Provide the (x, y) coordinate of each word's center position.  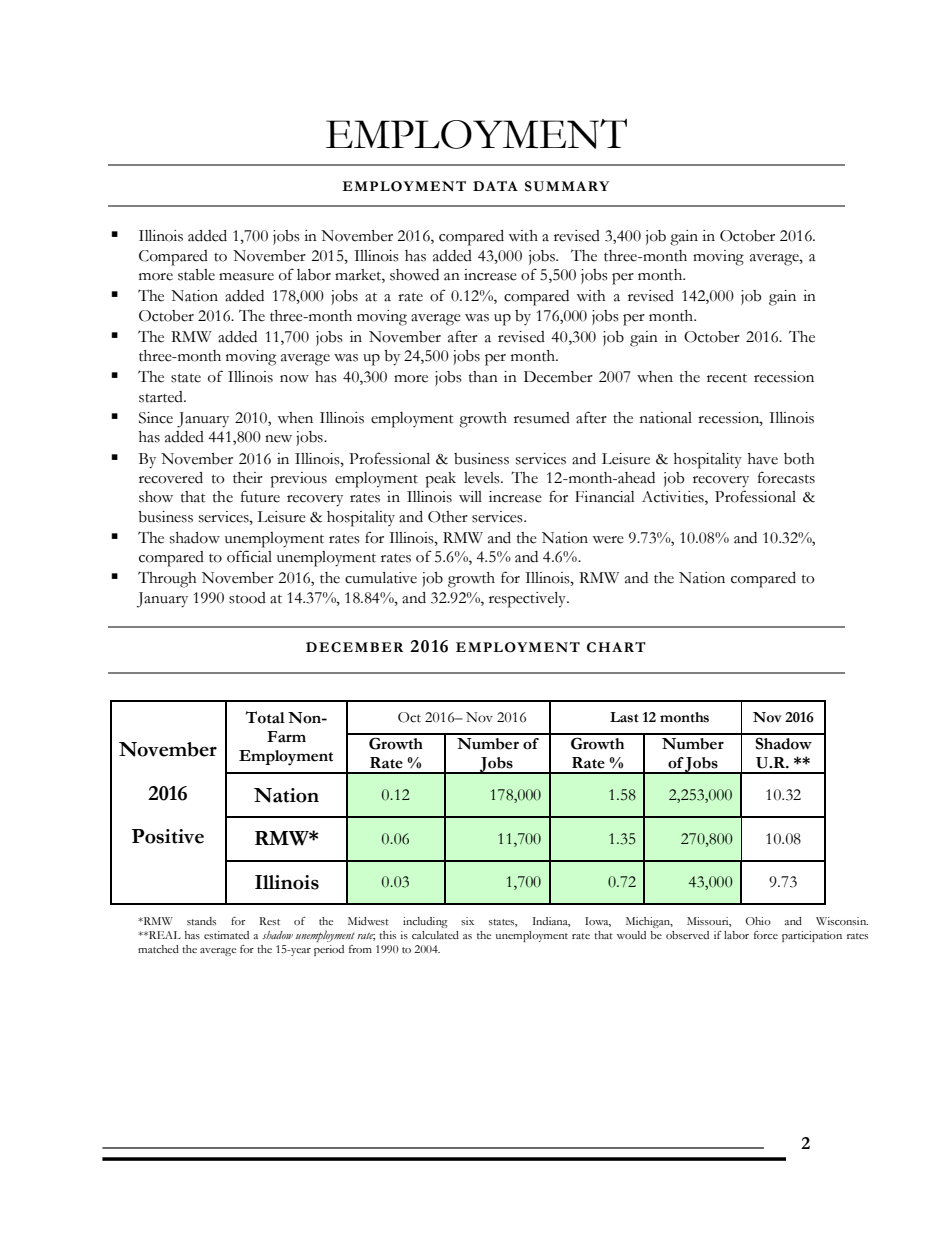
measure (246, 277)
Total (265, 717)
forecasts (786, 477)
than (483, 377)
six (467, 921)
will (470, 496)
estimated (226, 935)
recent (727, 378)
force (766, 935)
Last (624, 717)
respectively (528, 600)
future (260, 496)
